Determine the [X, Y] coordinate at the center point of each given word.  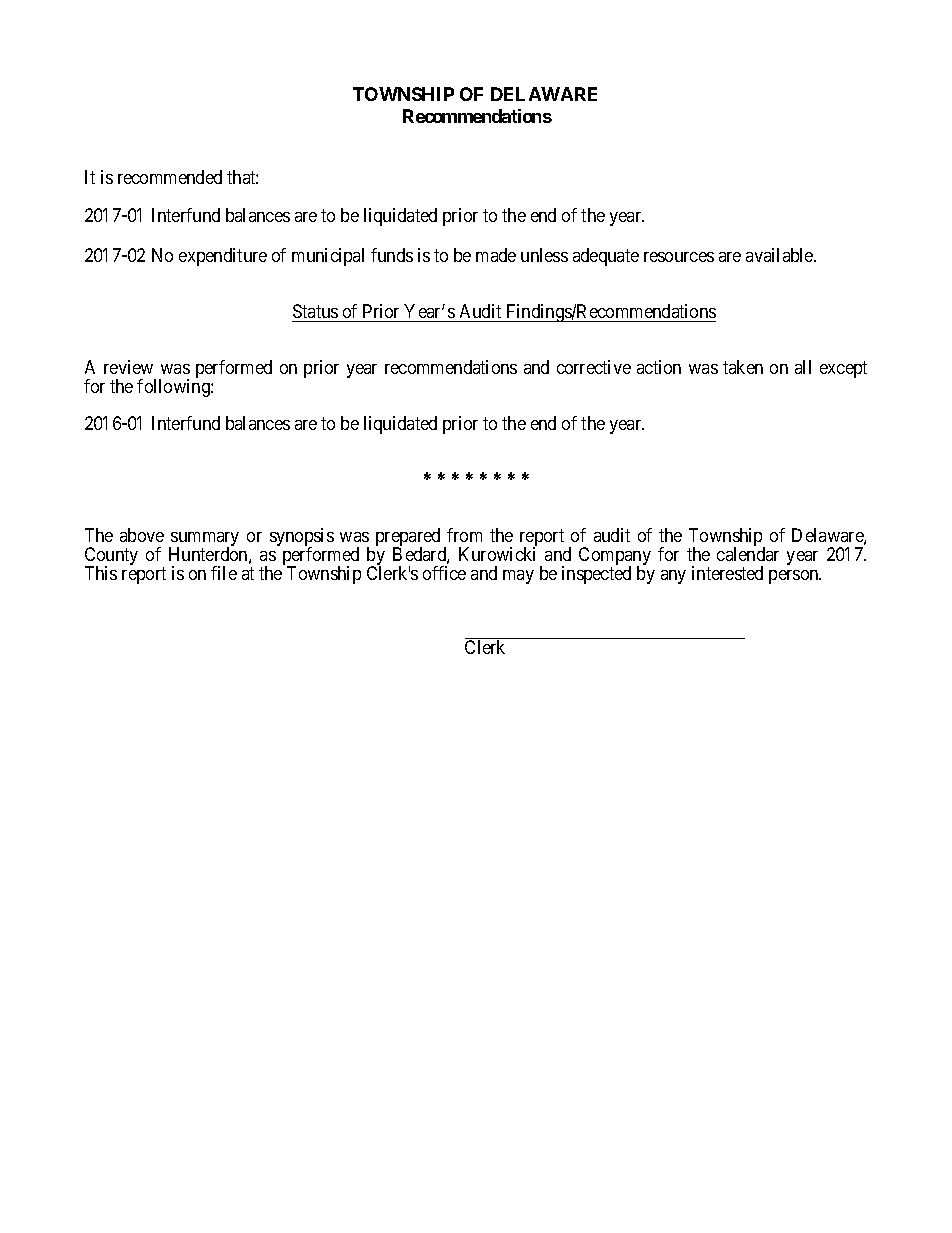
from [464, 535]
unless [544, 255]
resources [679, 257]
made [496, 255]
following [174, 388]
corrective [594, 367]
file [224, 573]
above [142, 535]
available [780, 255]
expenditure [223, 257]
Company [615, 557]
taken [743, 367]
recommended [170, 177]
